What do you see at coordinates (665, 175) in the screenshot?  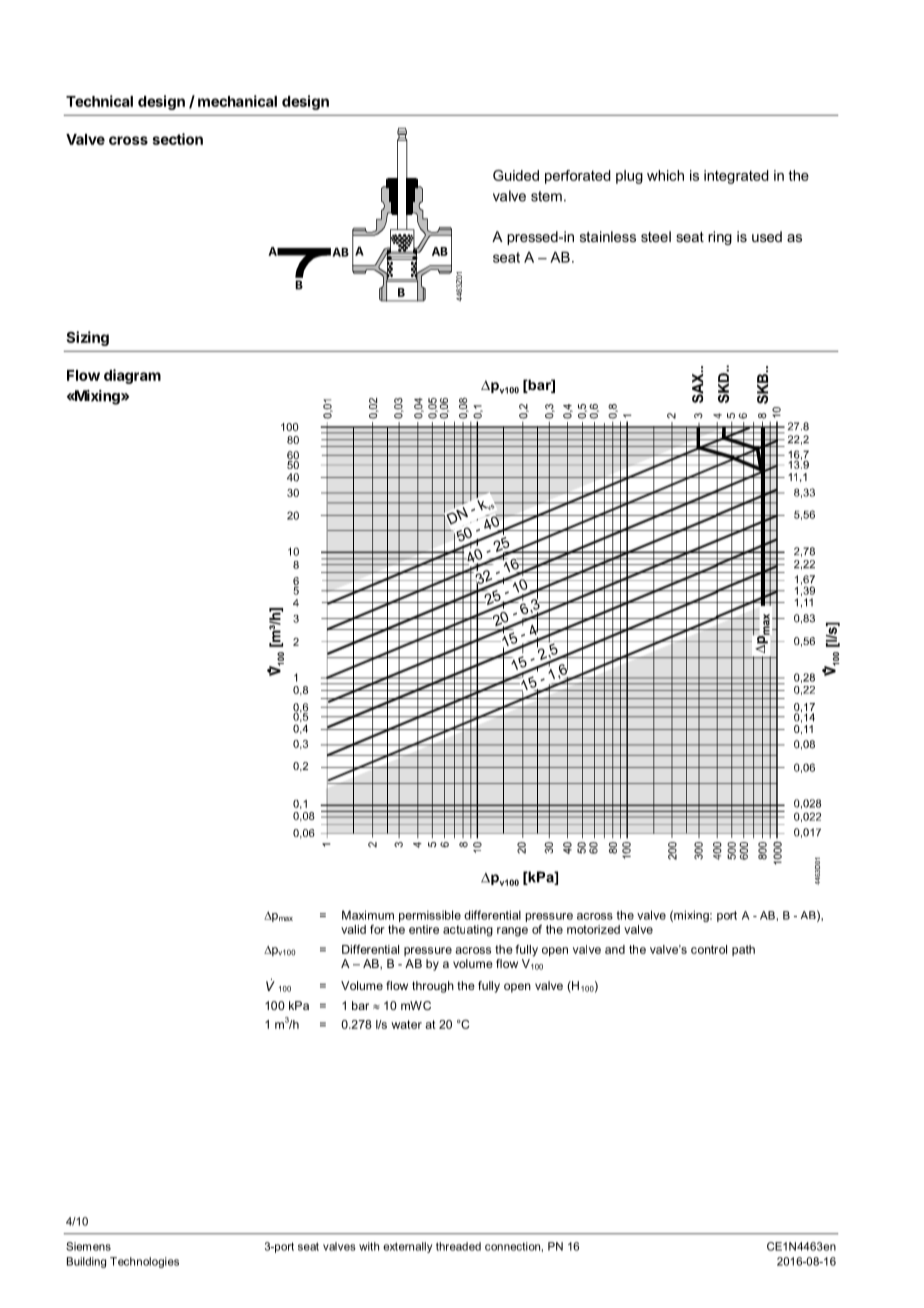 I see `which` at bounding box center [665, 175].
